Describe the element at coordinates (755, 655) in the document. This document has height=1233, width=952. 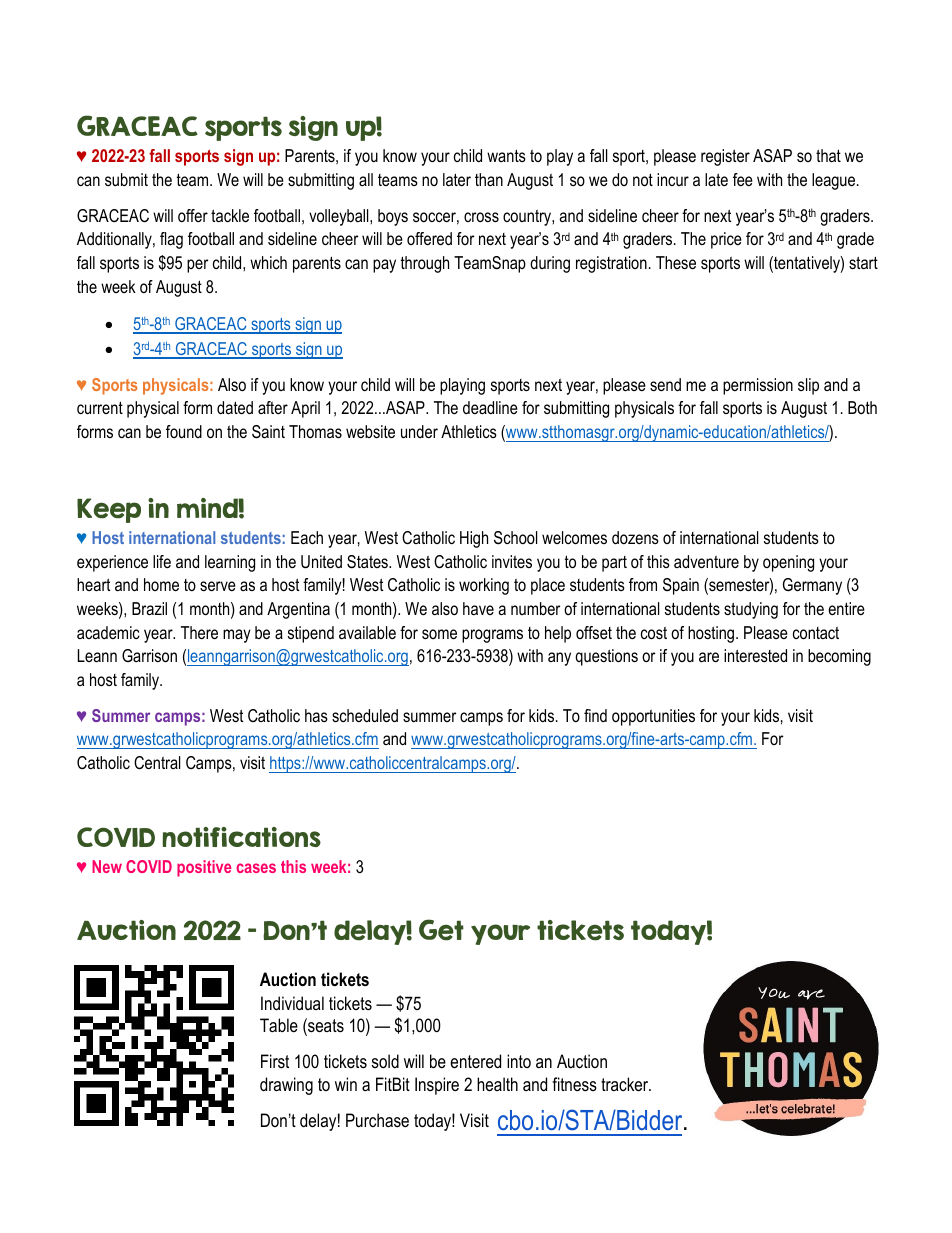
I see `interested` at that location.
